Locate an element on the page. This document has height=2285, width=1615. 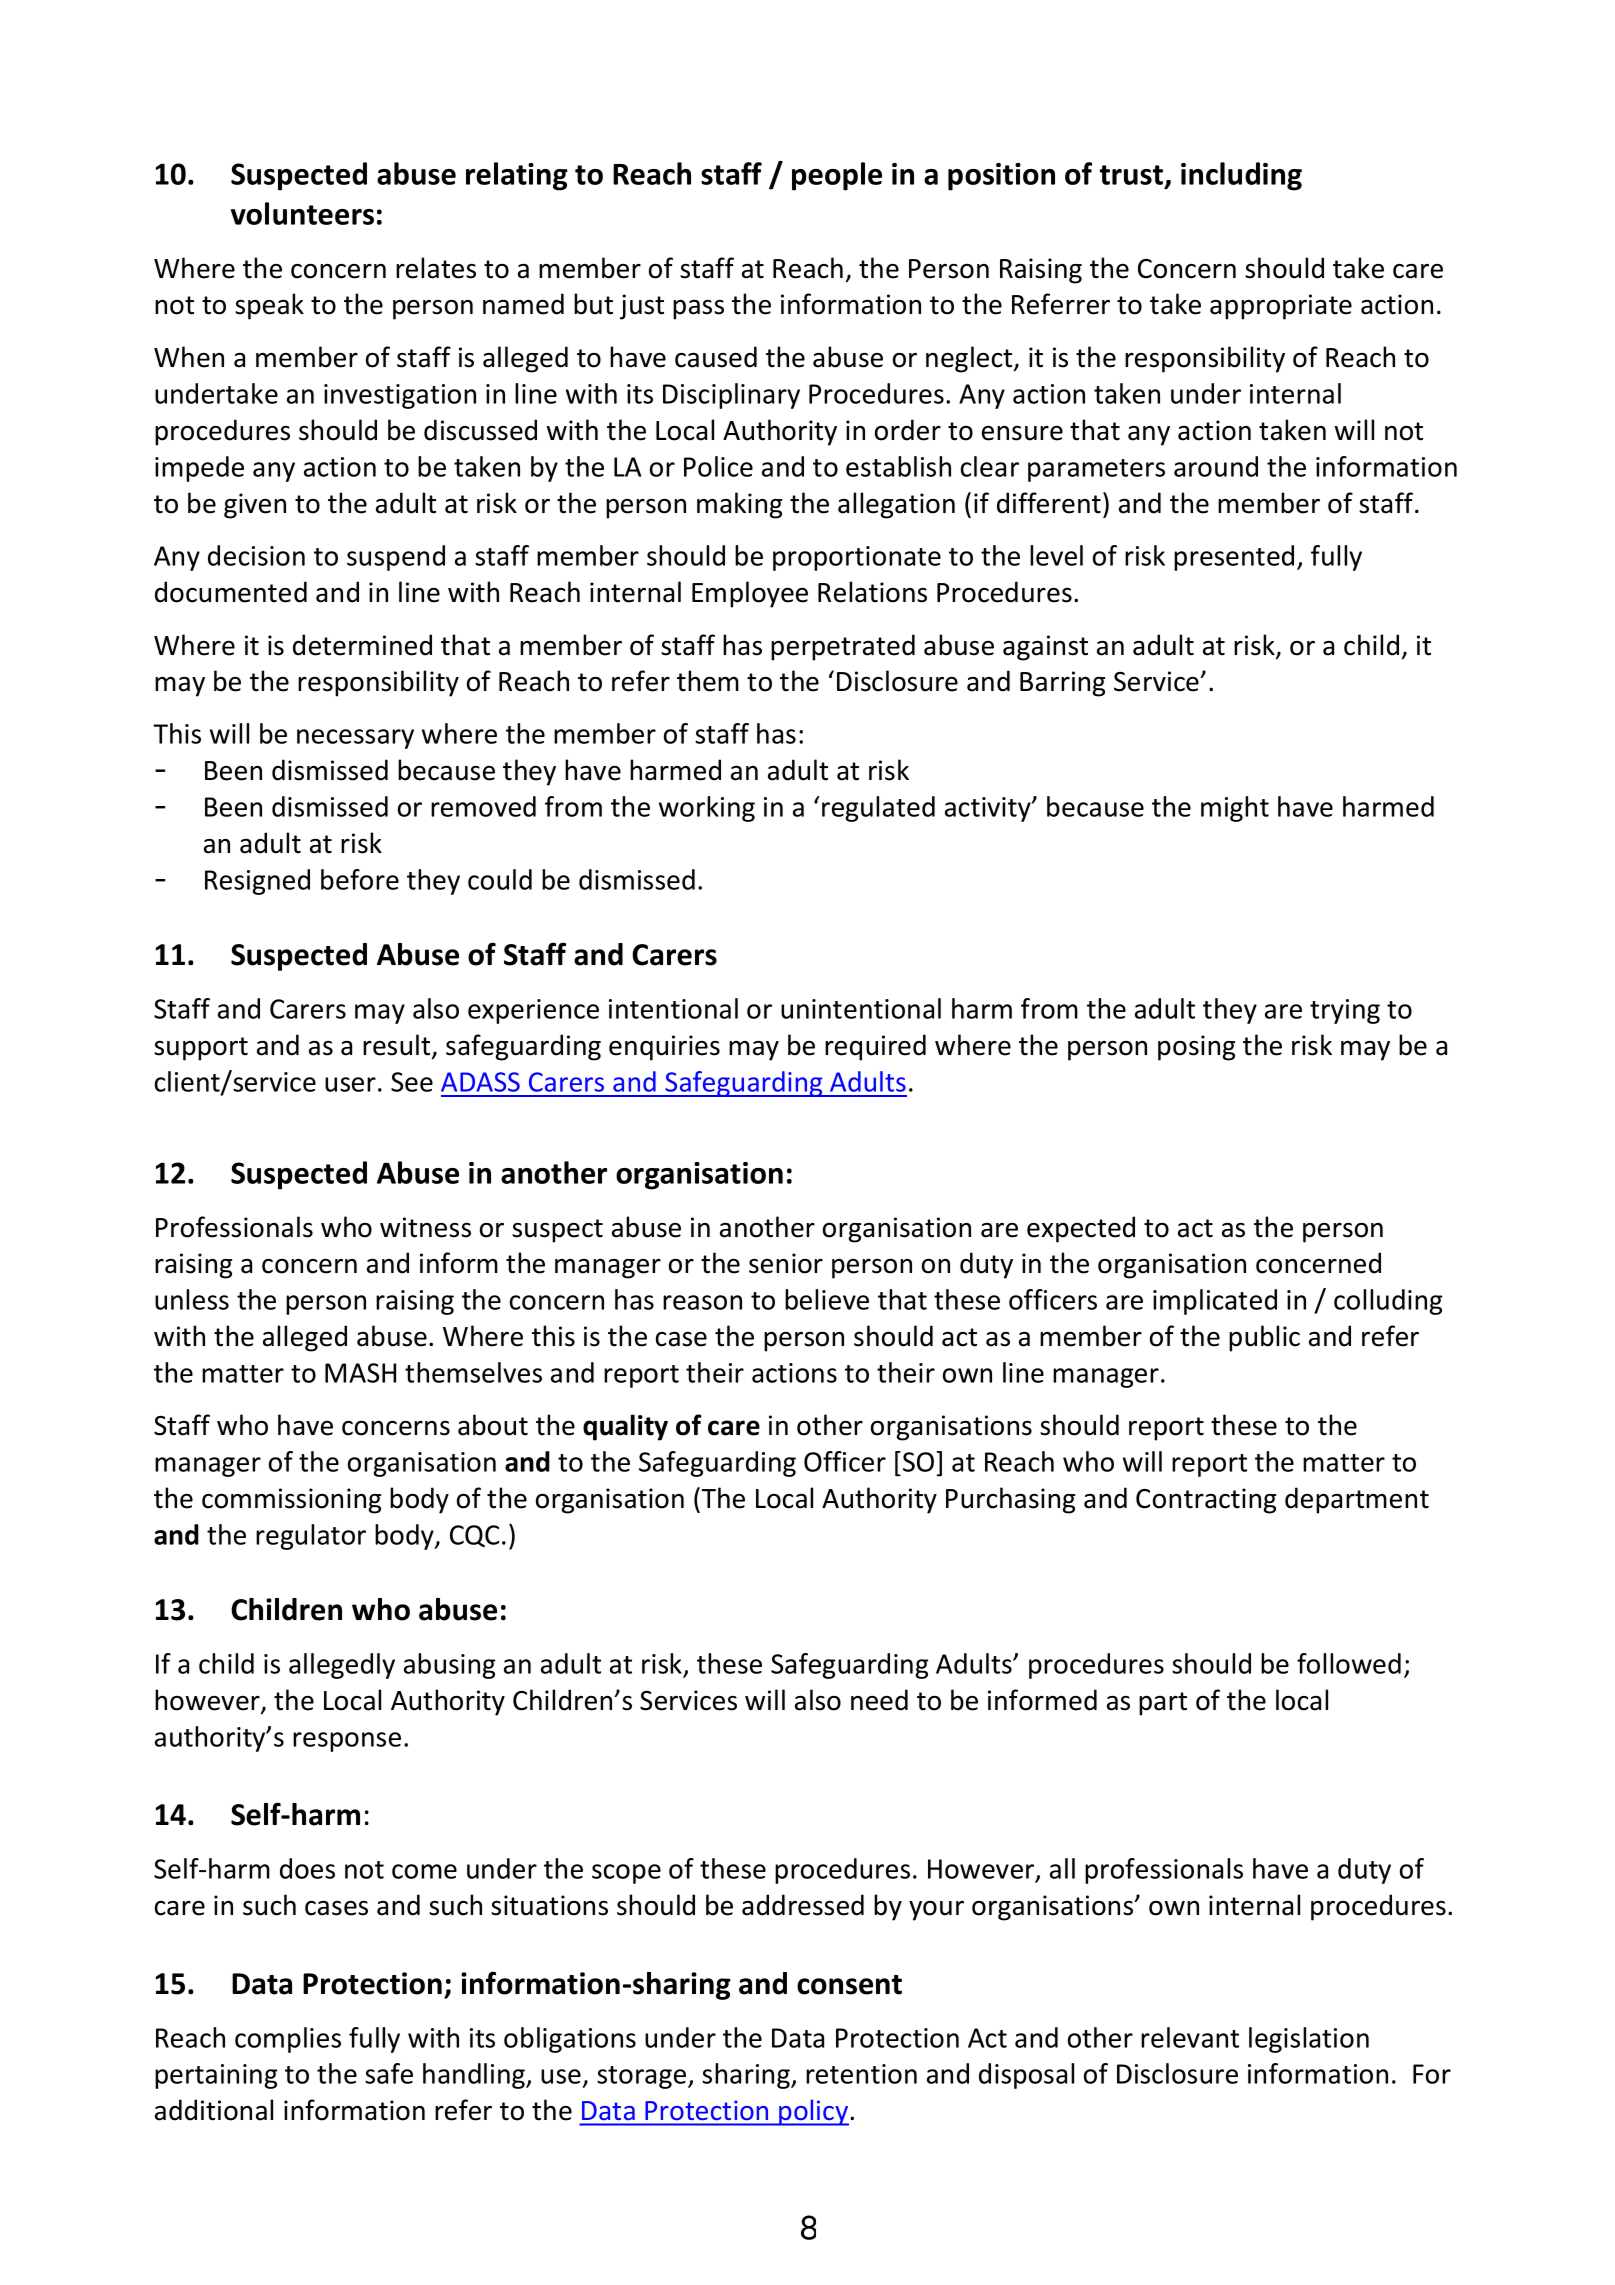
Employee is located at coordinates (750, 594).
